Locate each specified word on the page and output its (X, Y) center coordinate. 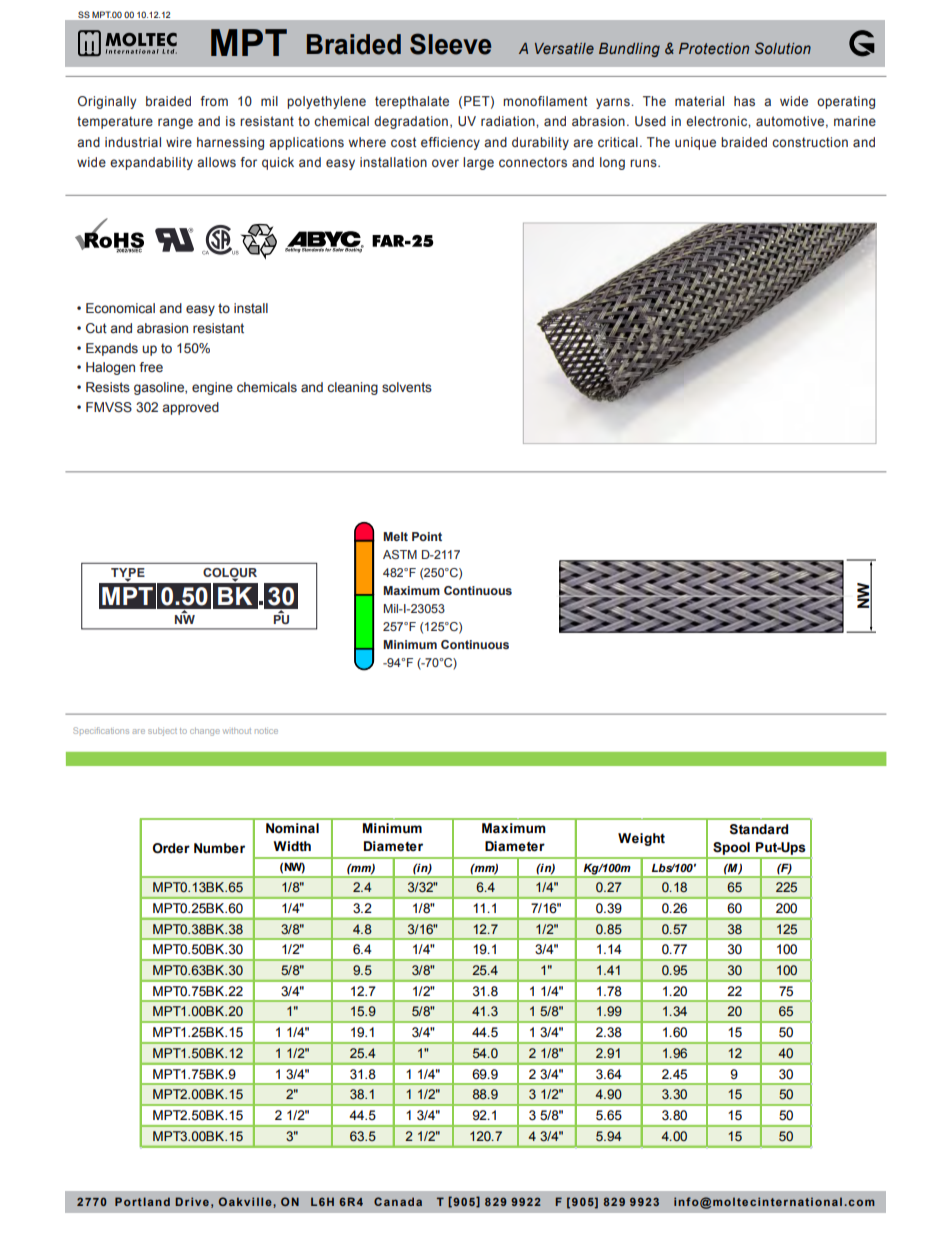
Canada (398, 1201)
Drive (192, 1201)
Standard (759, 829)
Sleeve (450, 44)
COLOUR (230, 574)
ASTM (400, 554)
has (744, 101)
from (214, 101)
